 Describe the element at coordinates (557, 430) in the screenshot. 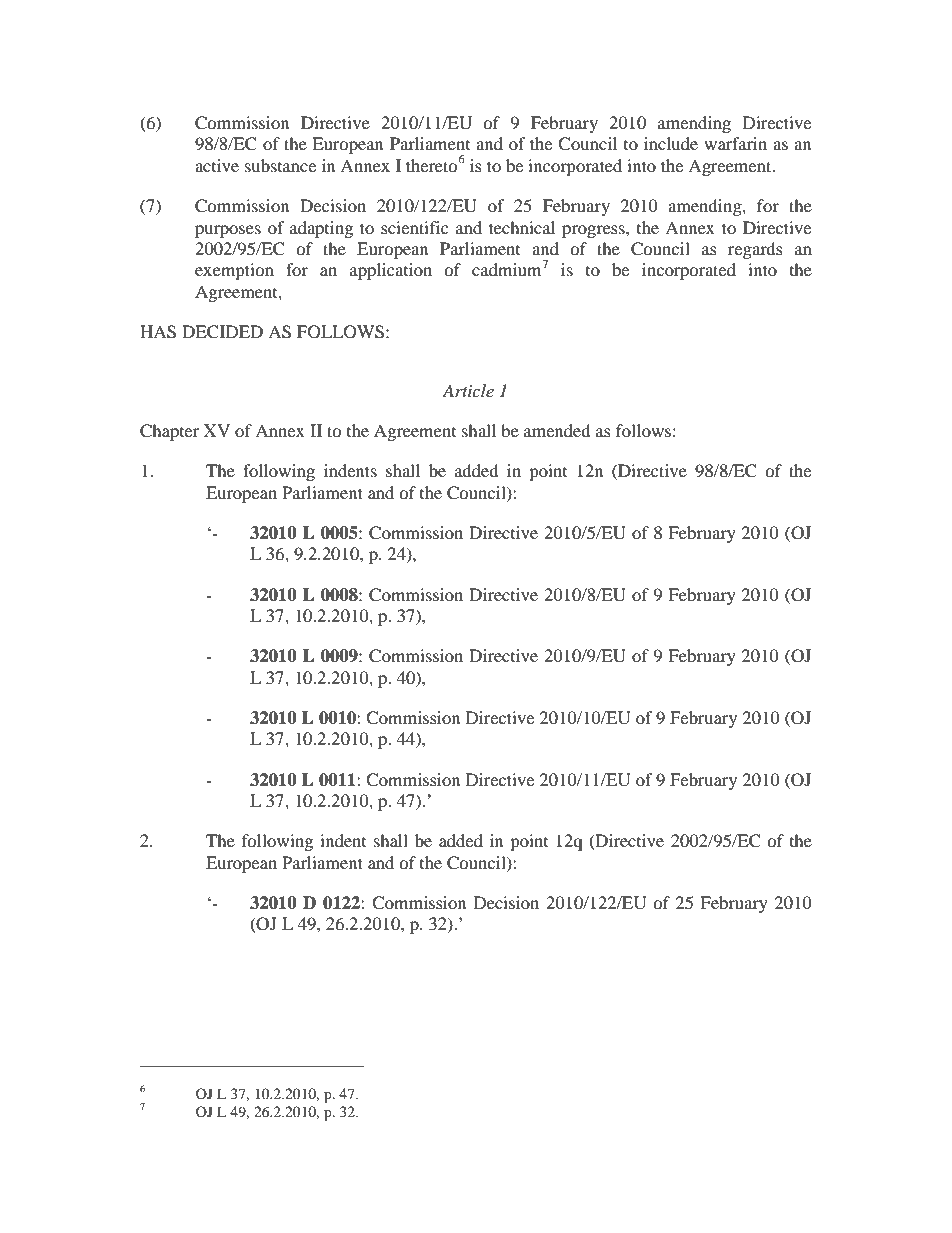

I see `amended` at that location.
